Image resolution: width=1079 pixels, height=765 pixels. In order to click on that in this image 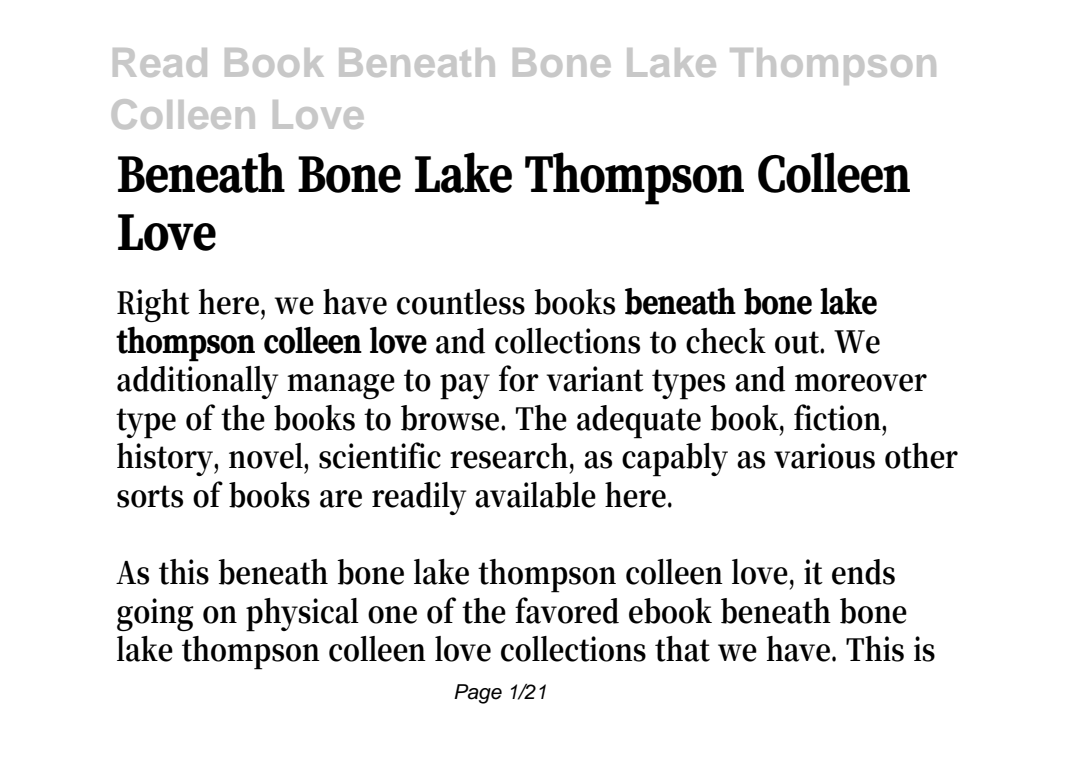, I will do `click(682, 649)`.
